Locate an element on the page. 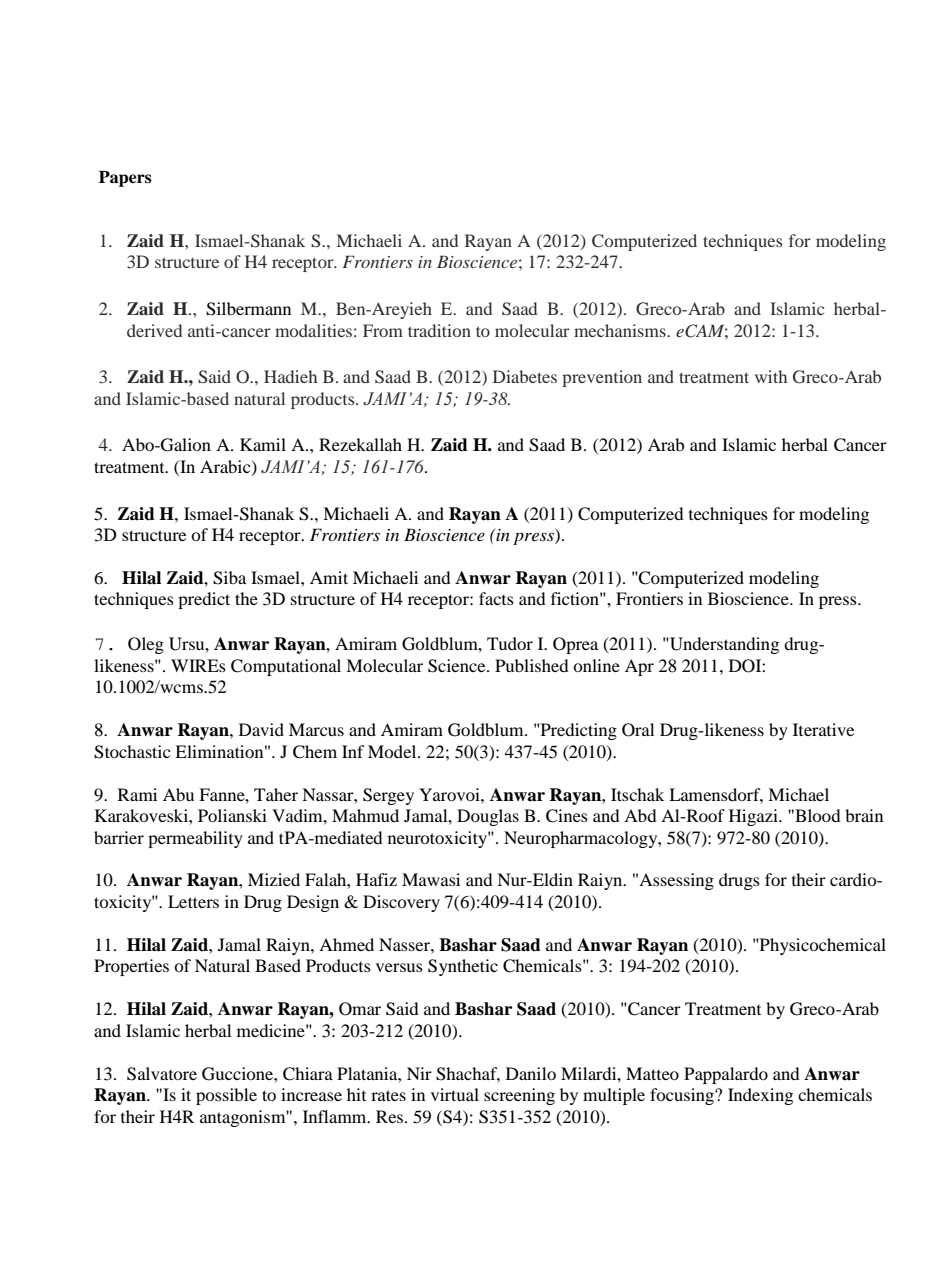 This page has width=952, height=1272. Indexing is located at coordinates (760, 1096).
